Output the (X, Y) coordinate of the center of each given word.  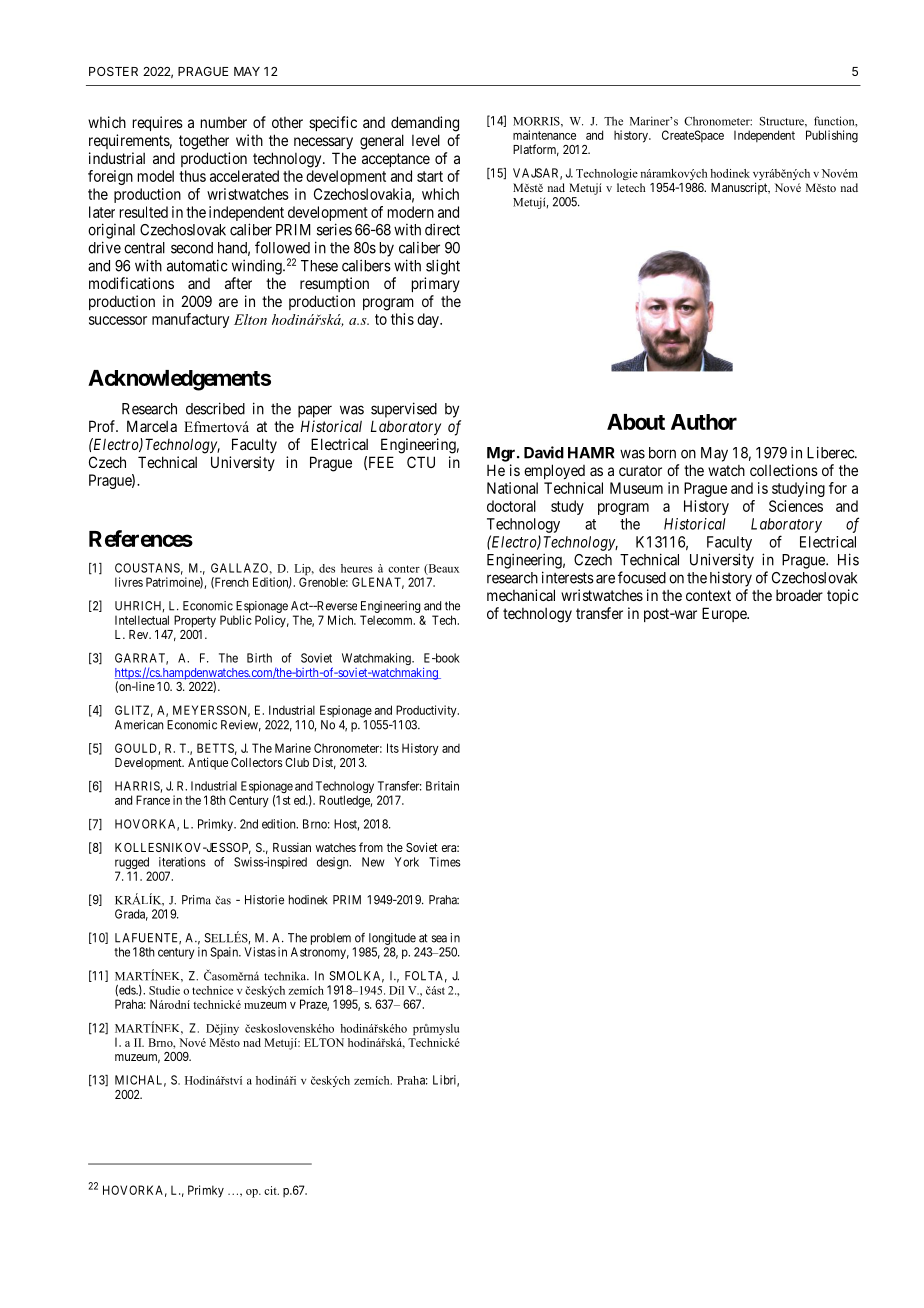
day (429, 320)
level (426, 140)
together (204, 142)
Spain (225, 953)
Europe (725, 614)
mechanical (521, 595)
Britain (442, 786)
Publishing (832, 136)
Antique (208, 763)
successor (118, 320)
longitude (392, 939)
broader (799, 595)
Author (704, 422)
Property (195, 621)
